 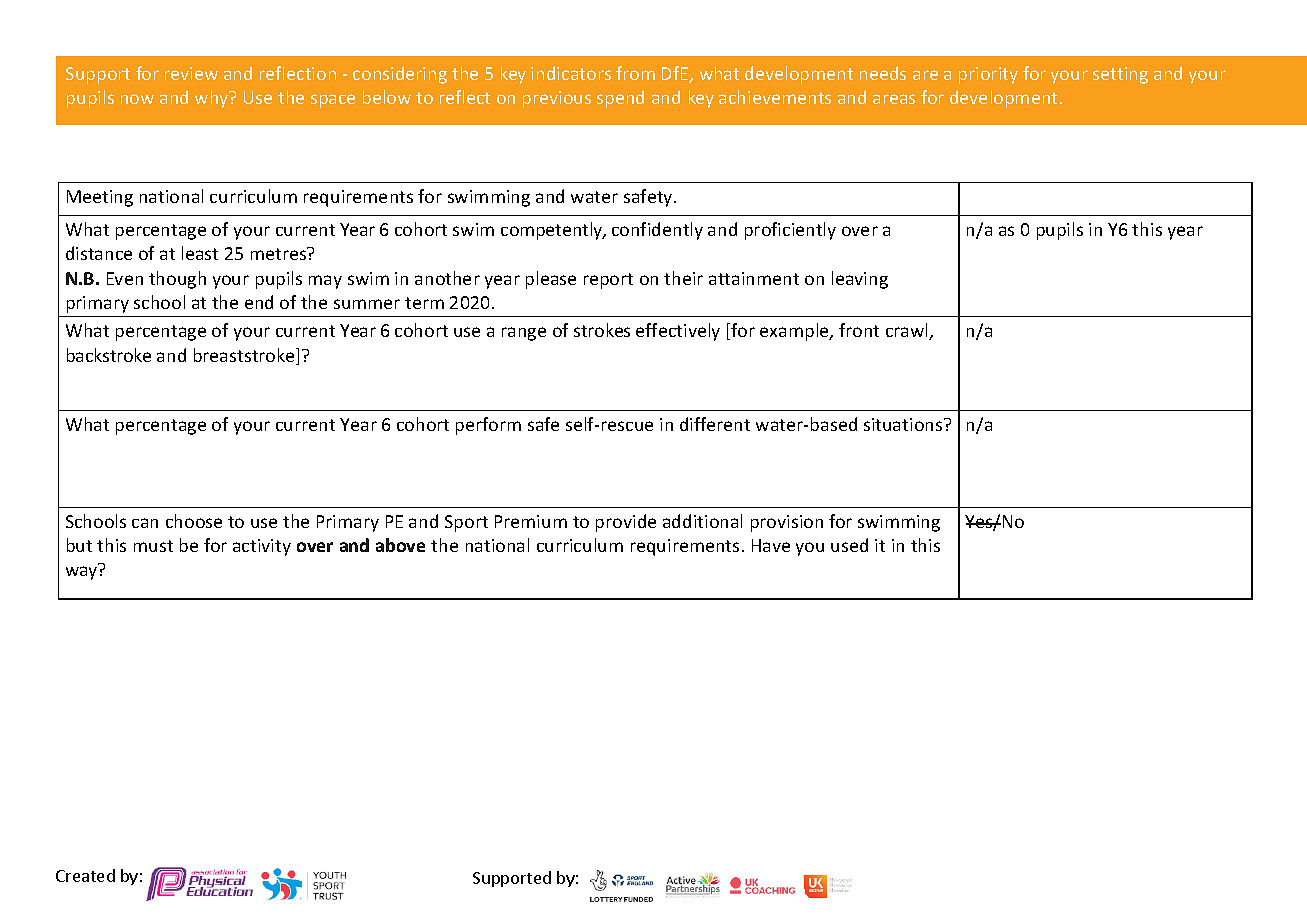 What do you see at coordinates (608, 281) in the screenshot?
I see `report` at bounding box center [608, 281].
